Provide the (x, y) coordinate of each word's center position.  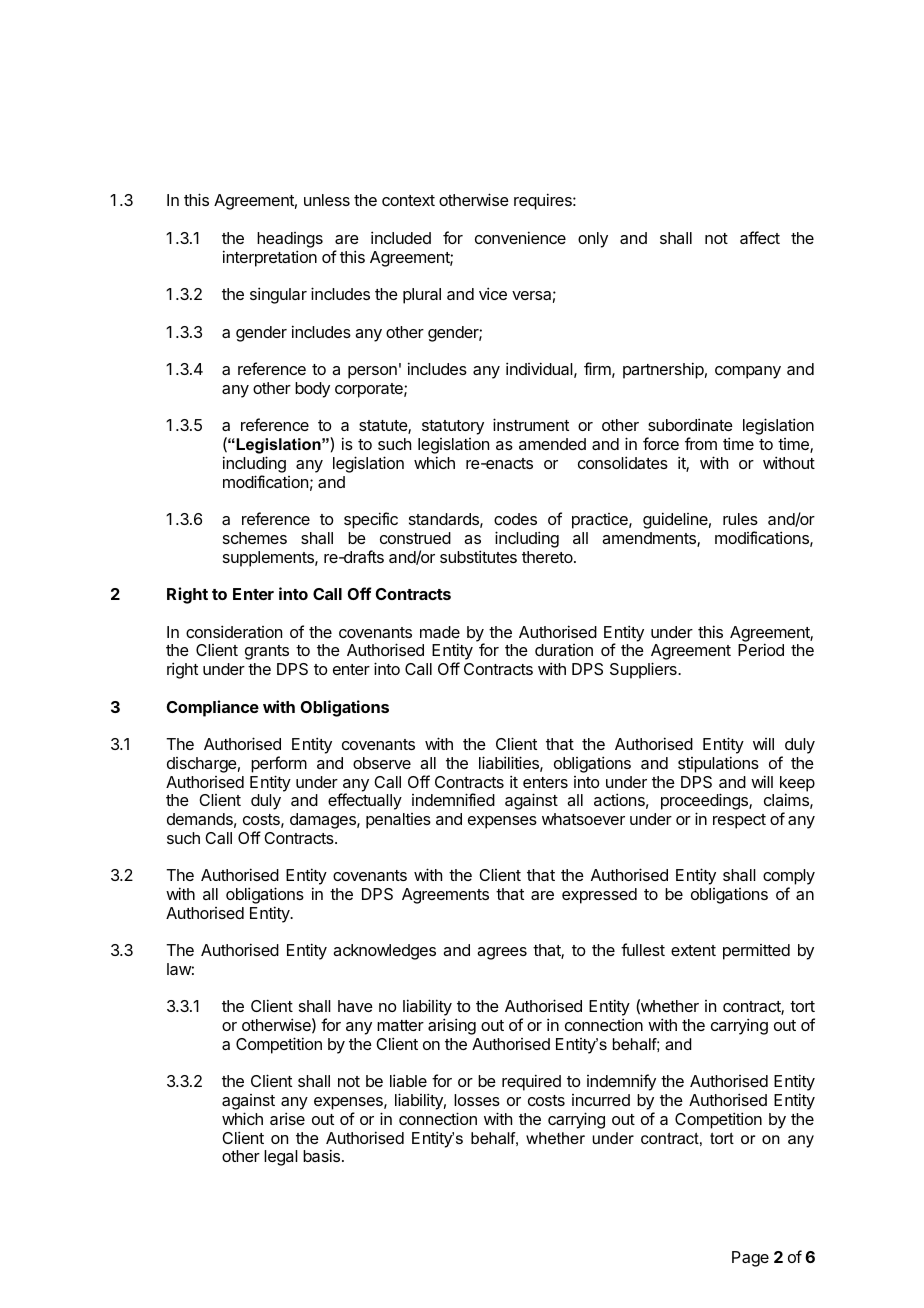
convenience (520, 237)
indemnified (453, 799)
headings (290, 240)
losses (477, 1100)
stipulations (718, 764)
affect (760, 237)
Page (750, 1259)
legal (281, 1158)
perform (279, 764)
